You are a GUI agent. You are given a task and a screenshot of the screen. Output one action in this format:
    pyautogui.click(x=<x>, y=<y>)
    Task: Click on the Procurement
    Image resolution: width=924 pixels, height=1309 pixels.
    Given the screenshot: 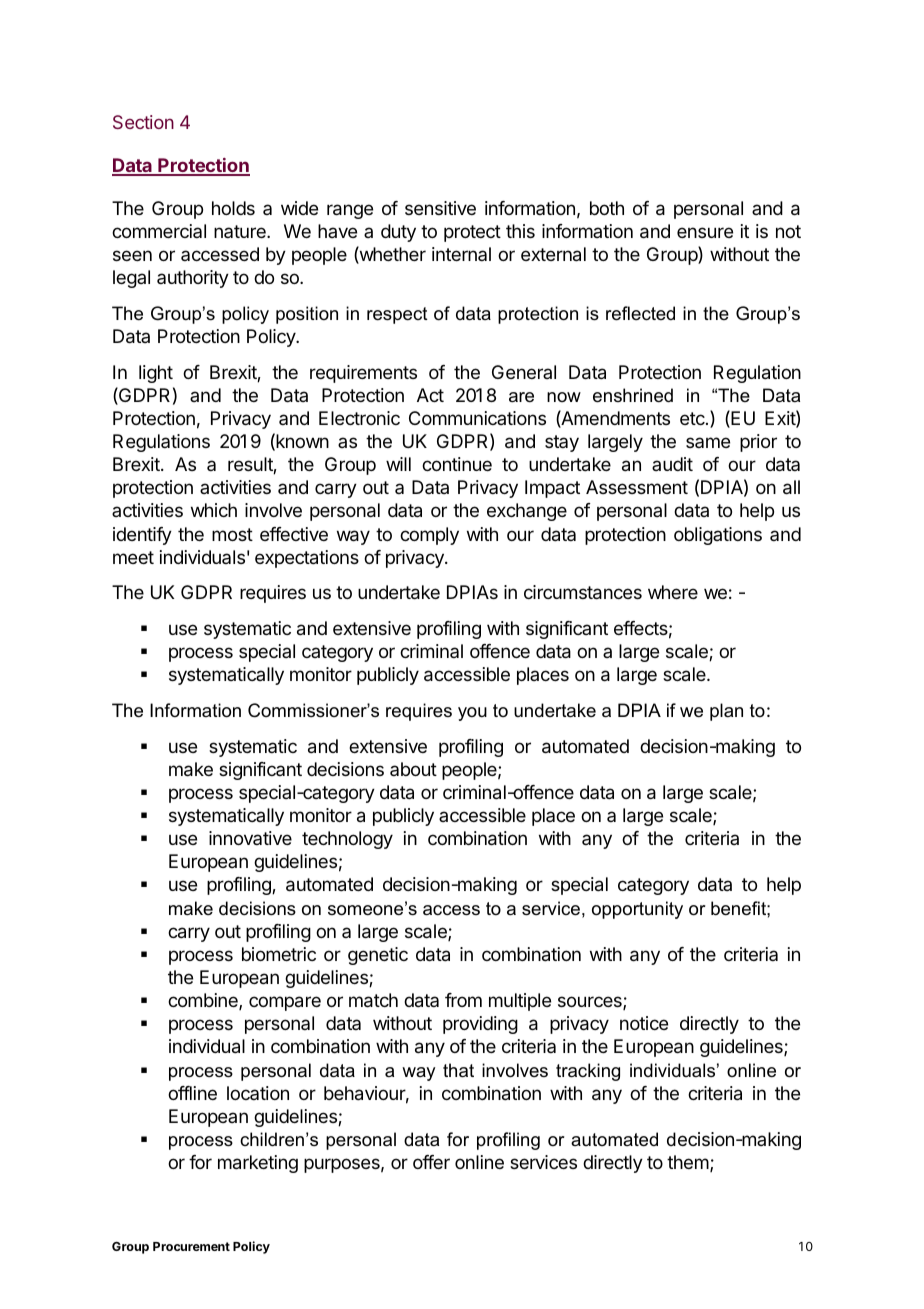 What is the action you would take?
    pyautogui.click(x=191, y=1246)
